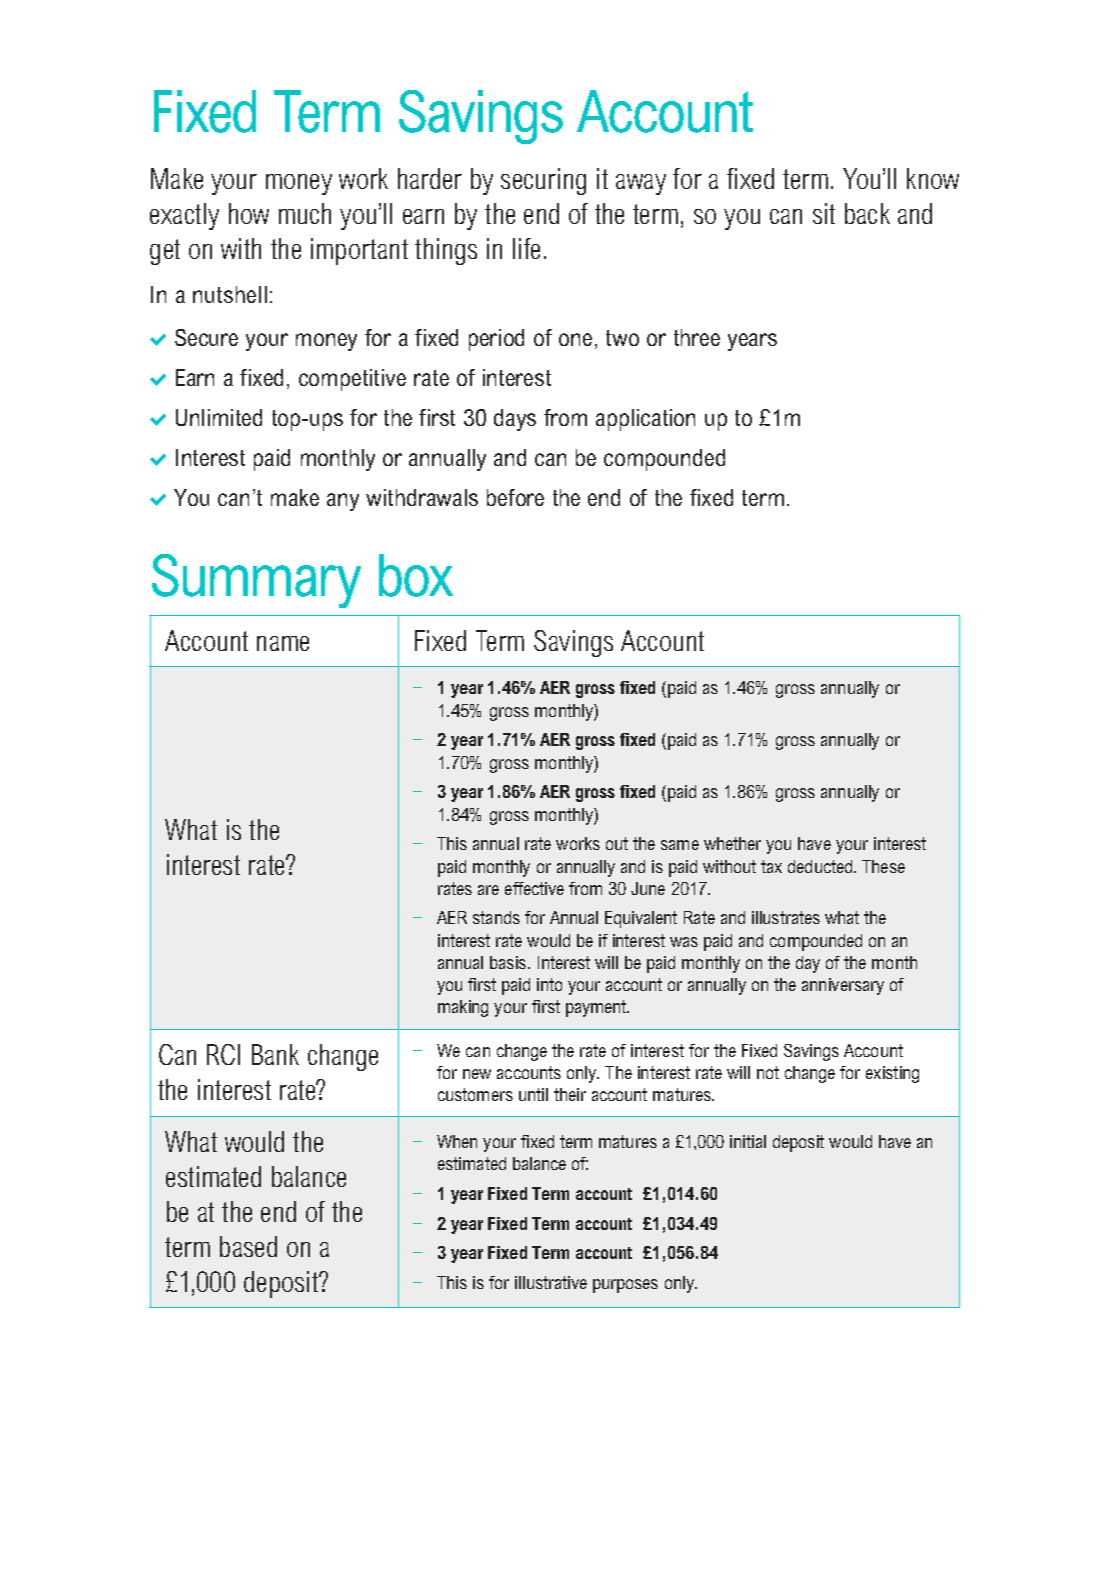 The width and height of the screenshot is (1110, 1575). I want to click on deducted, so click(821, 866).
